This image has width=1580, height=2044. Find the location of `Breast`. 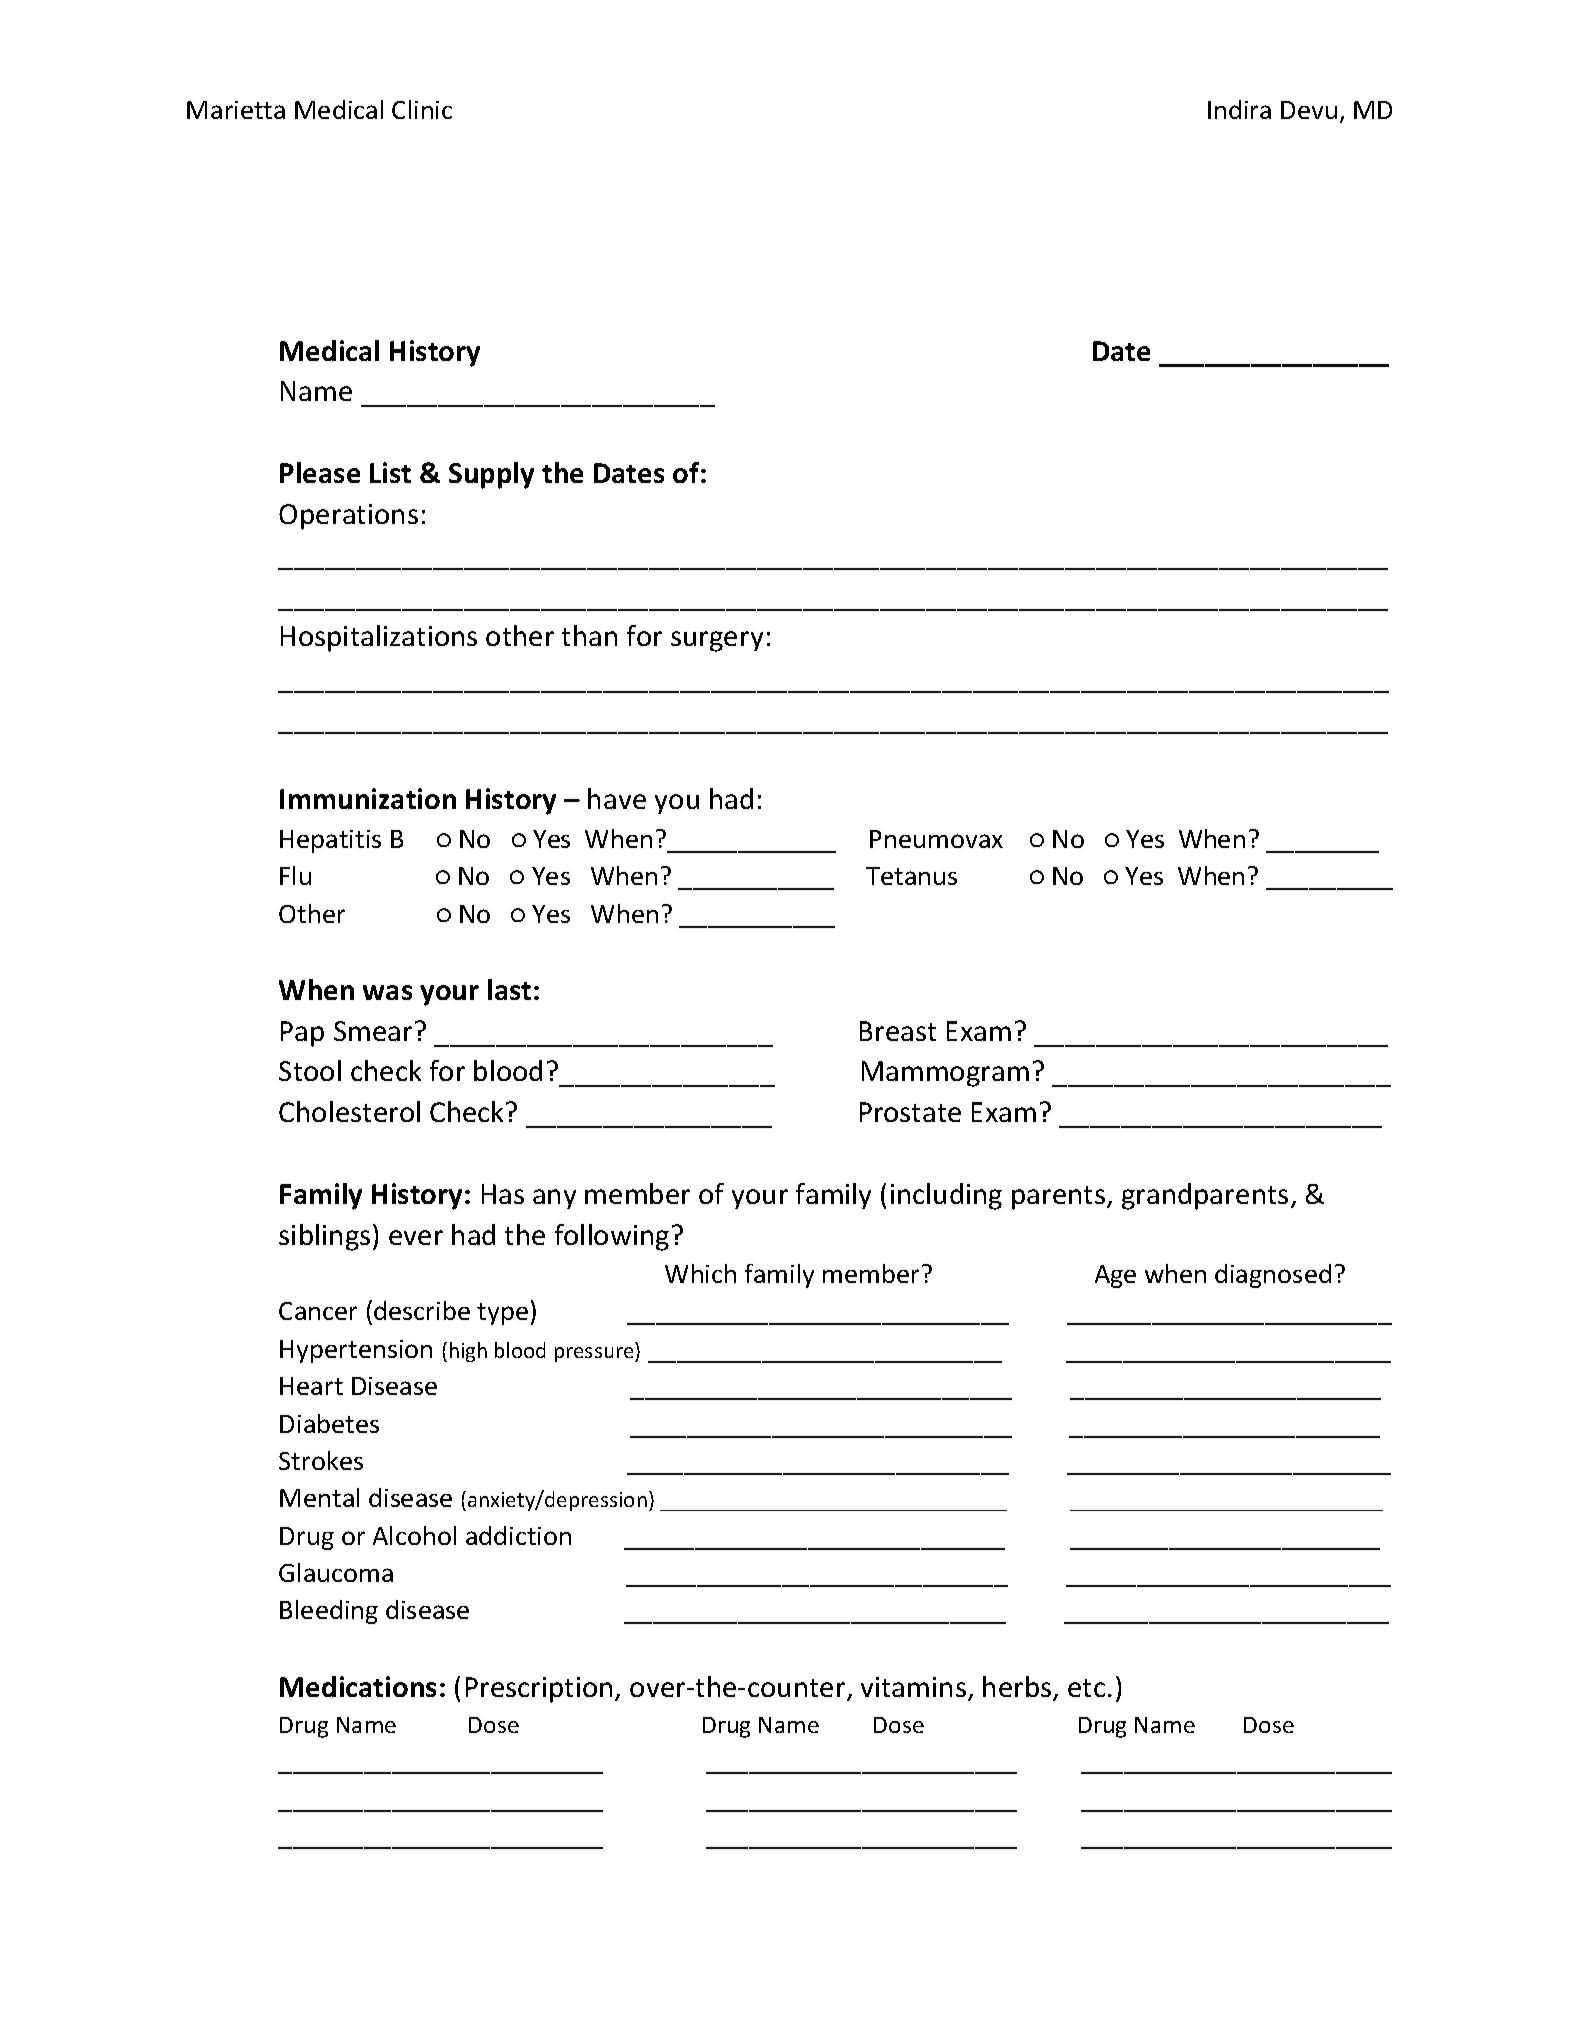

Breast is located at coordinates (898, 1031).
